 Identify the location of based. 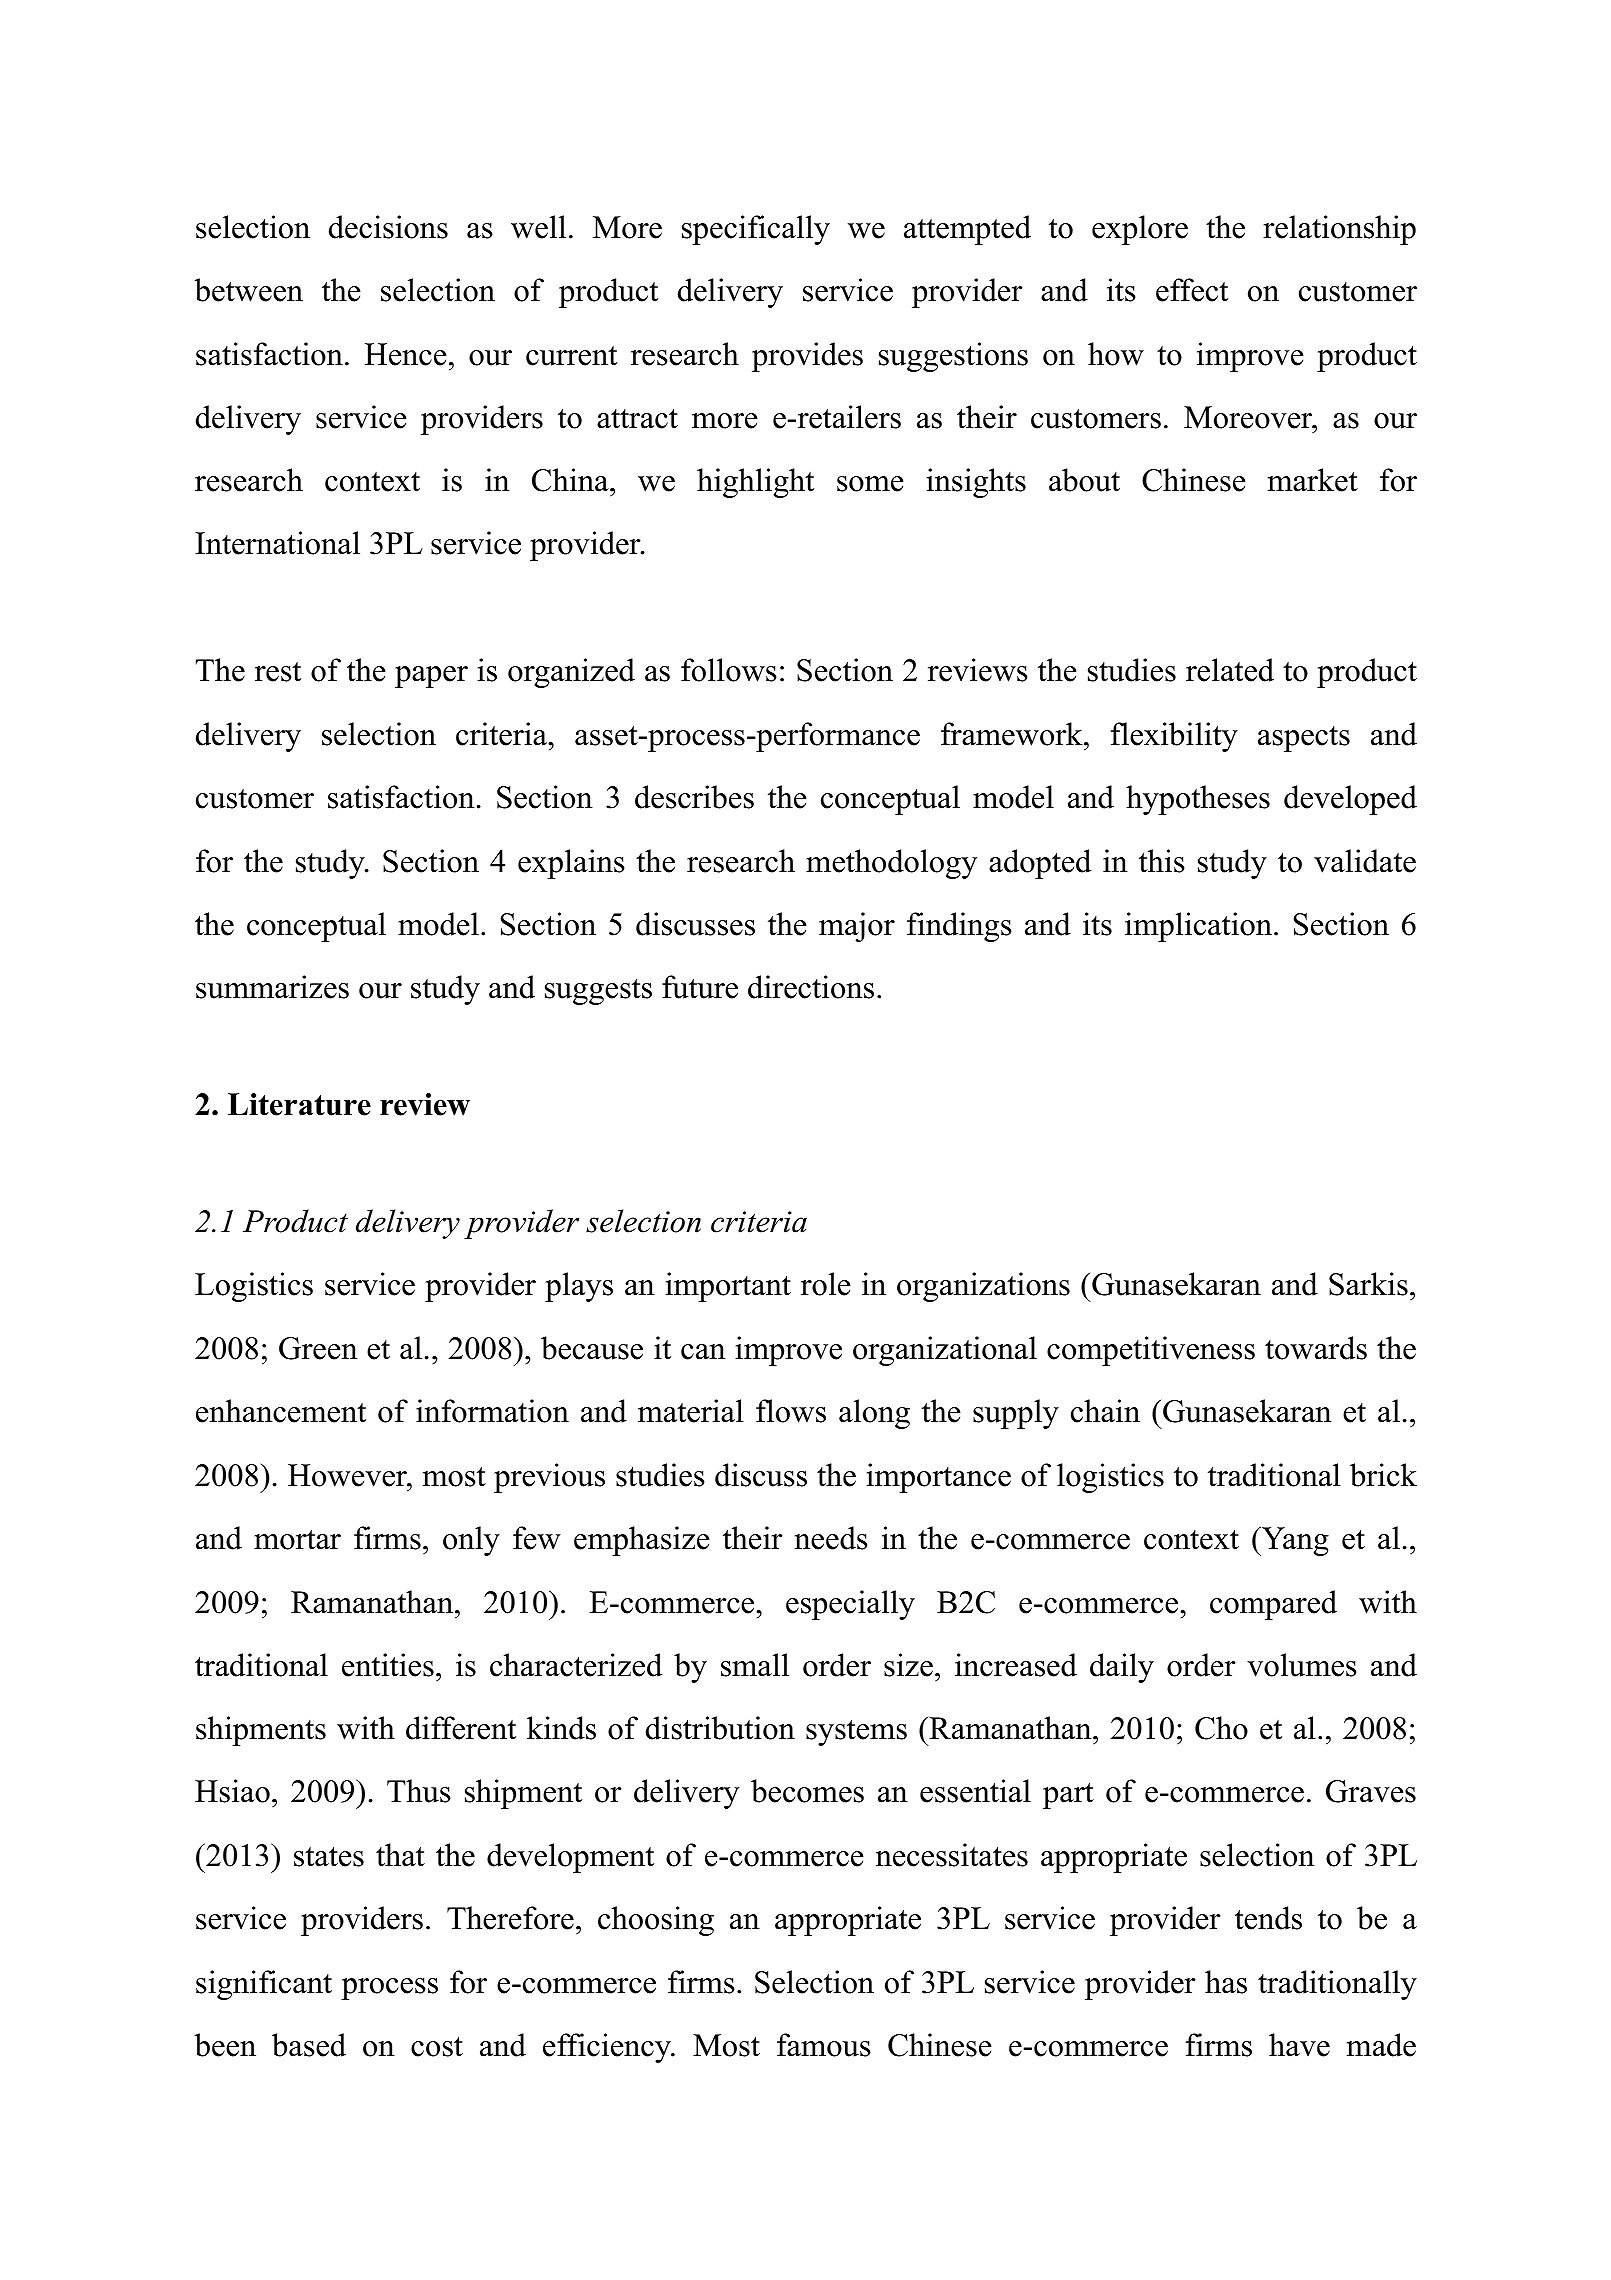
(309, 2045).
